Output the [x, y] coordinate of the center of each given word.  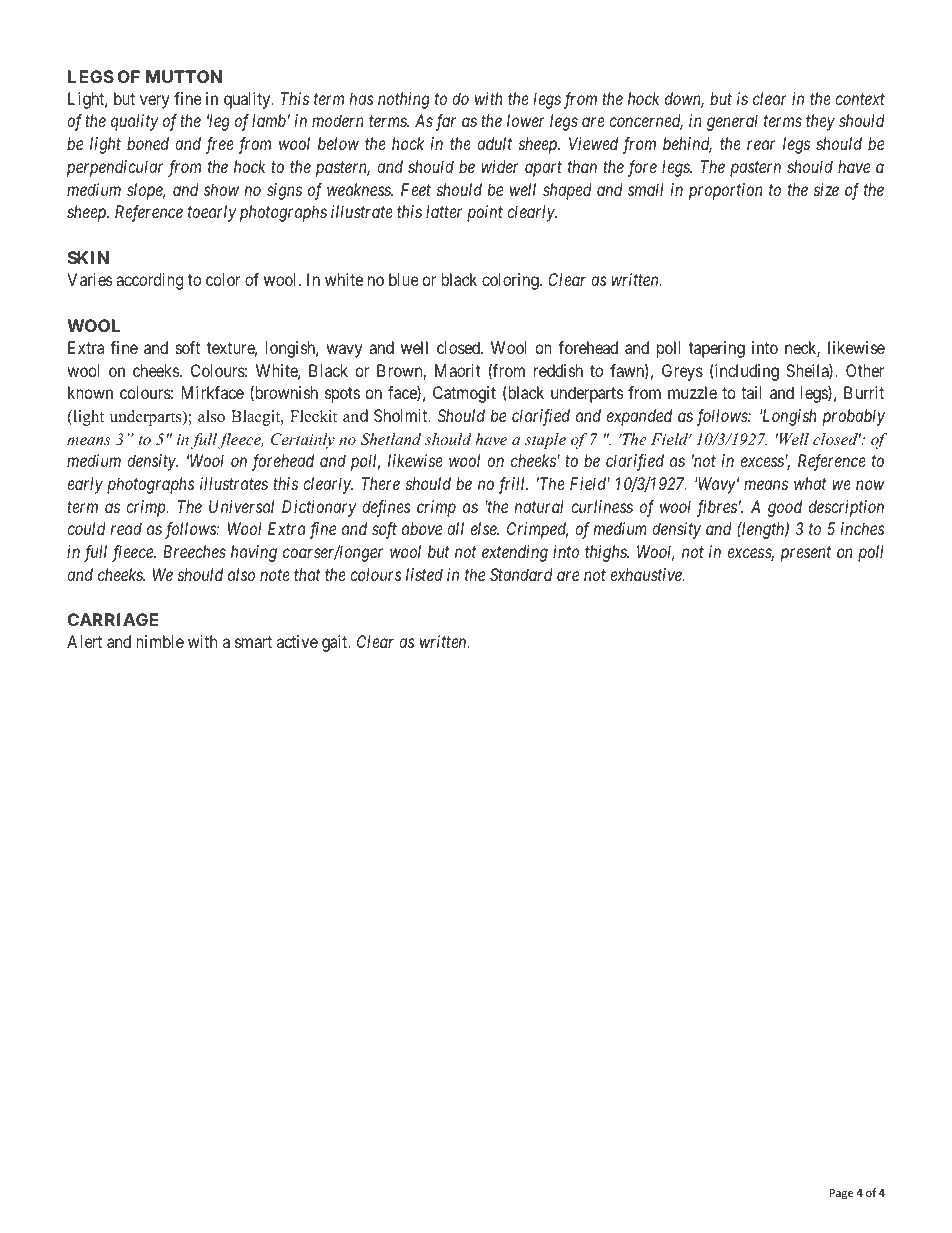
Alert [84, 641]
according [149, 281]
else [485, 528]
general [732, 122]
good [785, 508]
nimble [160, 641]
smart [253, 642]
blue [404, 279]
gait [336, 643]
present [806, 554]
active [297, 641]
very [154, 102]
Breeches [194, 551]
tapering [717, 349]
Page [841, 1194]
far [446, 122]
